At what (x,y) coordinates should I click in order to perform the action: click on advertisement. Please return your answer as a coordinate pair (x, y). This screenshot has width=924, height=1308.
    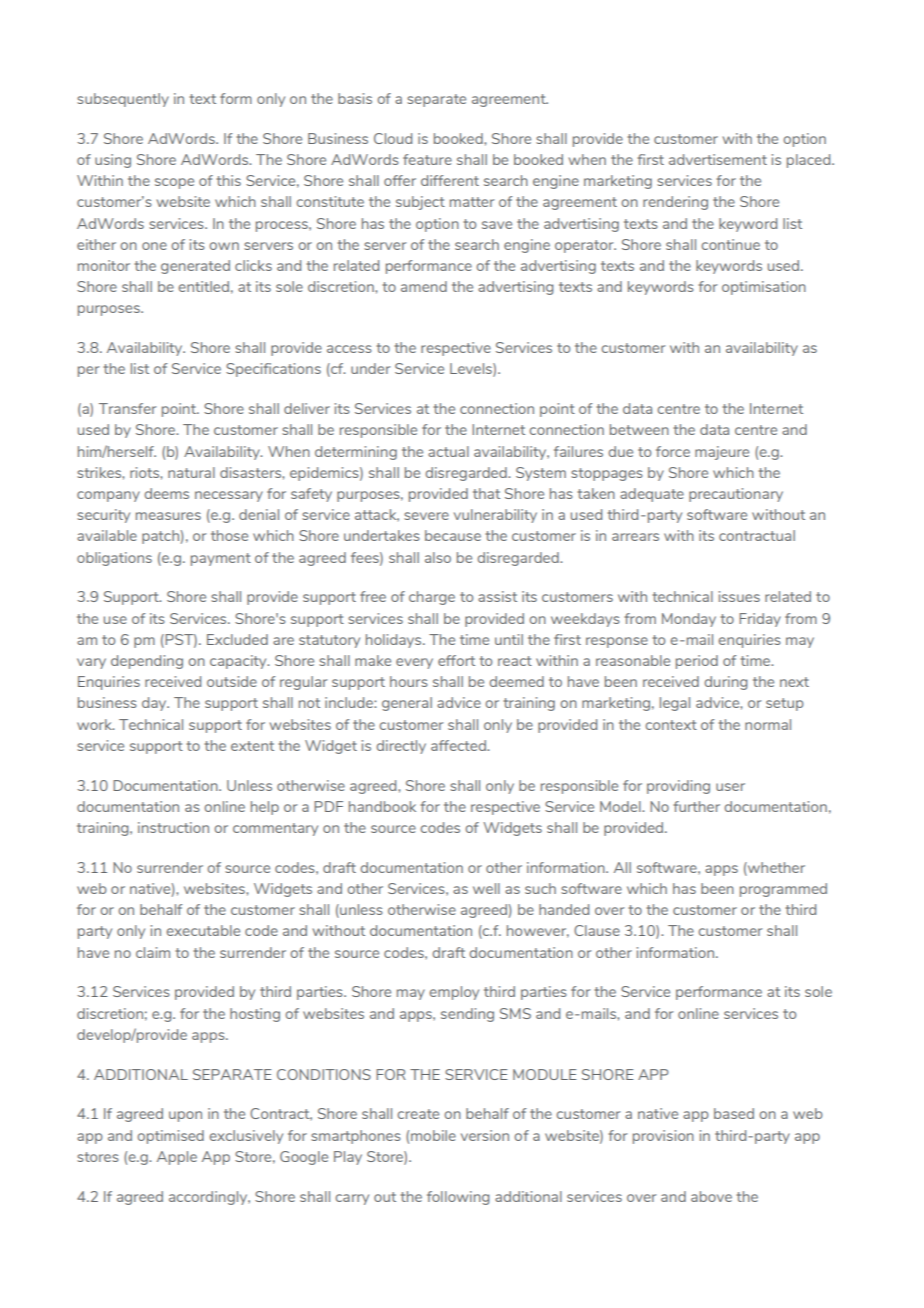
    Looking at the image, I should click on (718, 159).
